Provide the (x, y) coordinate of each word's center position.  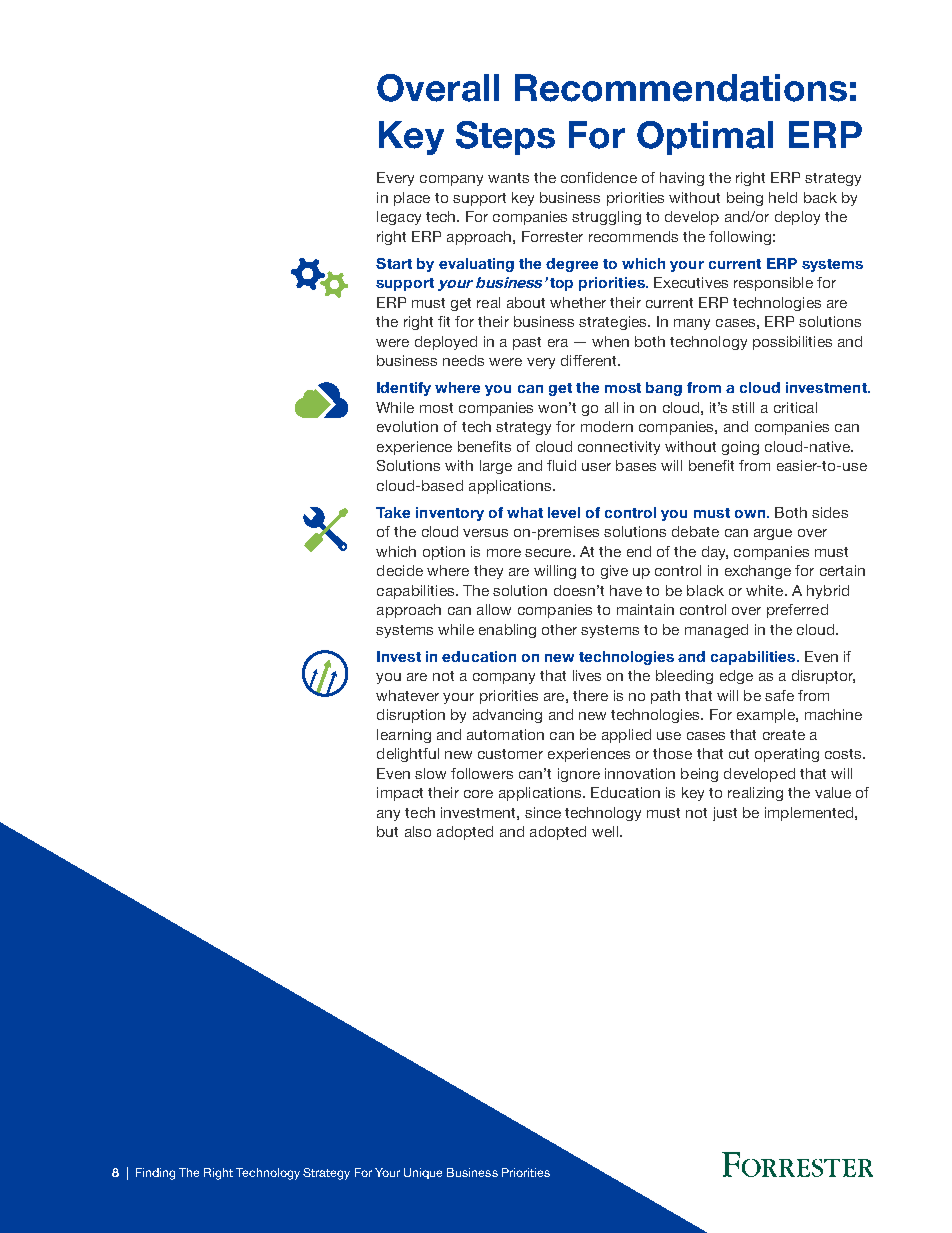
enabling (507, 631)
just (725, 814)
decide (400, 570)
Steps (505, 138)
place (412, 199)
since (543, 812)
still (743, 407)
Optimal (705, 138)
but (387, 831)
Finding (155, 1174)
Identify (404, 389)
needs (463, 360)
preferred (797, 611)
